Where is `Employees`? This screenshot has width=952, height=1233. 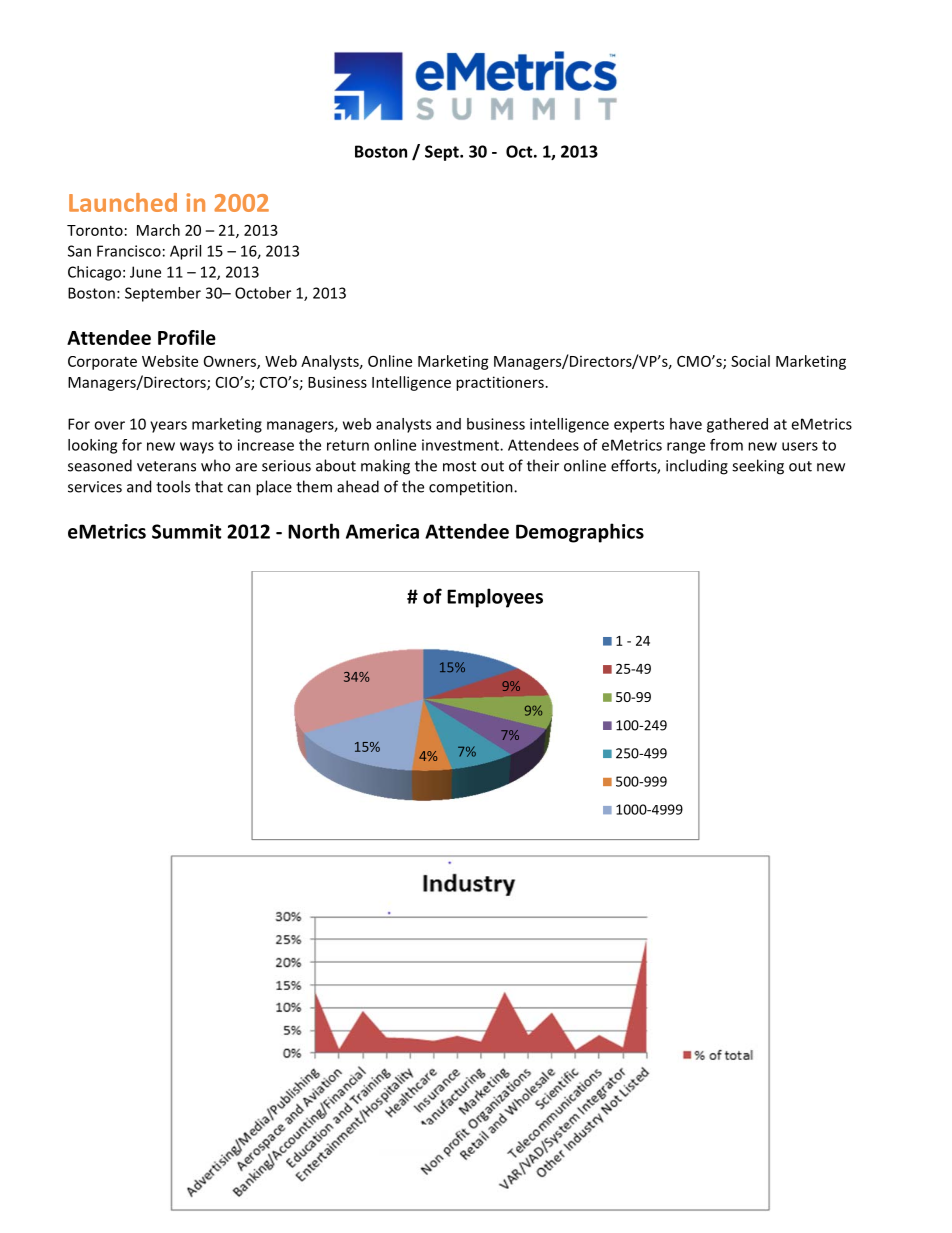
Employees is located at coordinates (495, 598).
